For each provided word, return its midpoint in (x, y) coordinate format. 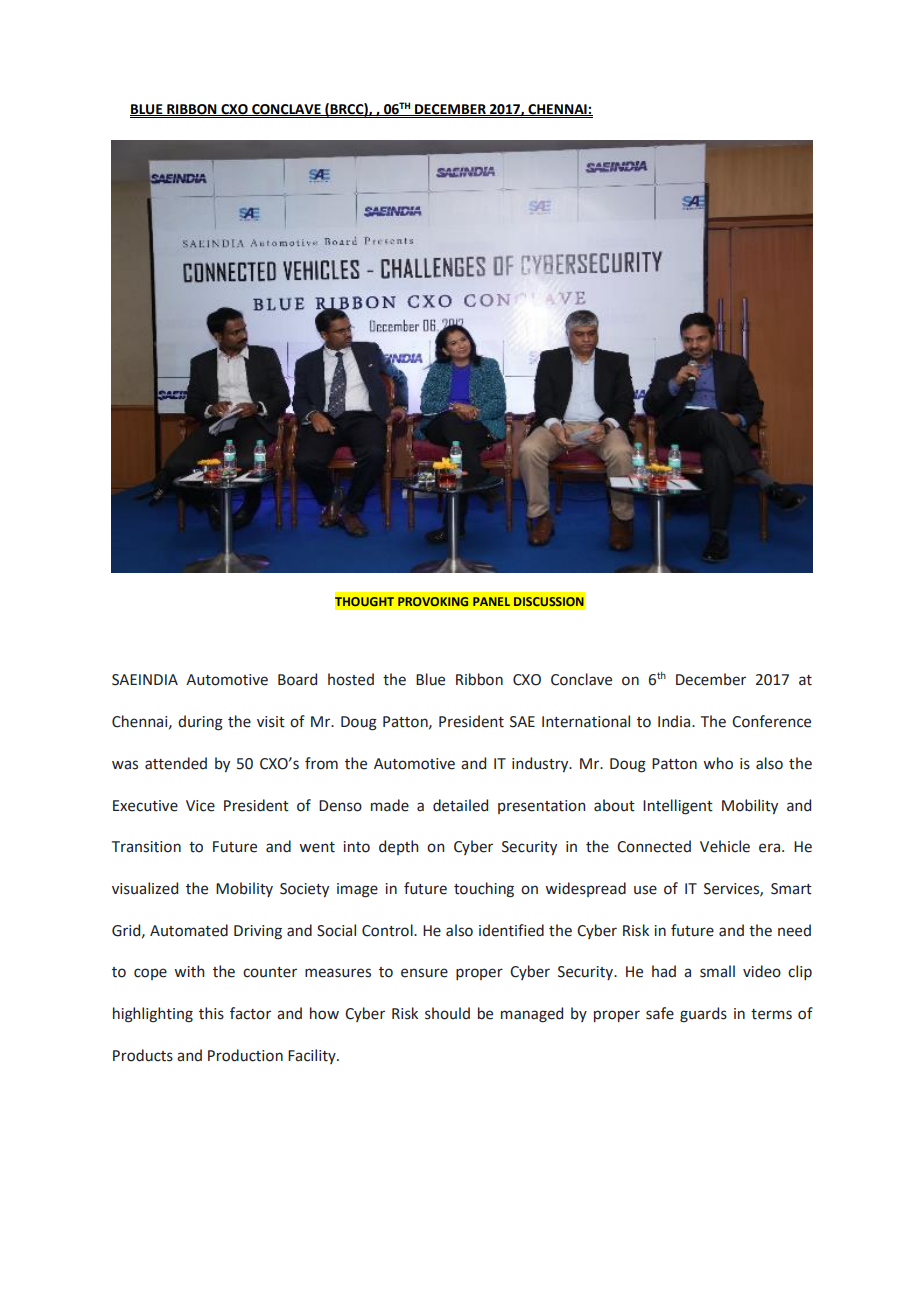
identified (511, 930)
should (447, 1013)
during (200, 723)
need (794, 930)
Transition (146, 847)
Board (297, 679)
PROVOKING (433, 601)
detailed (460, 805)
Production (245, 1055)
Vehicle (725, 846)
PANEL (491, 601)
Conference (771, 721)
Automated (189, 930)
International (586, 721)
